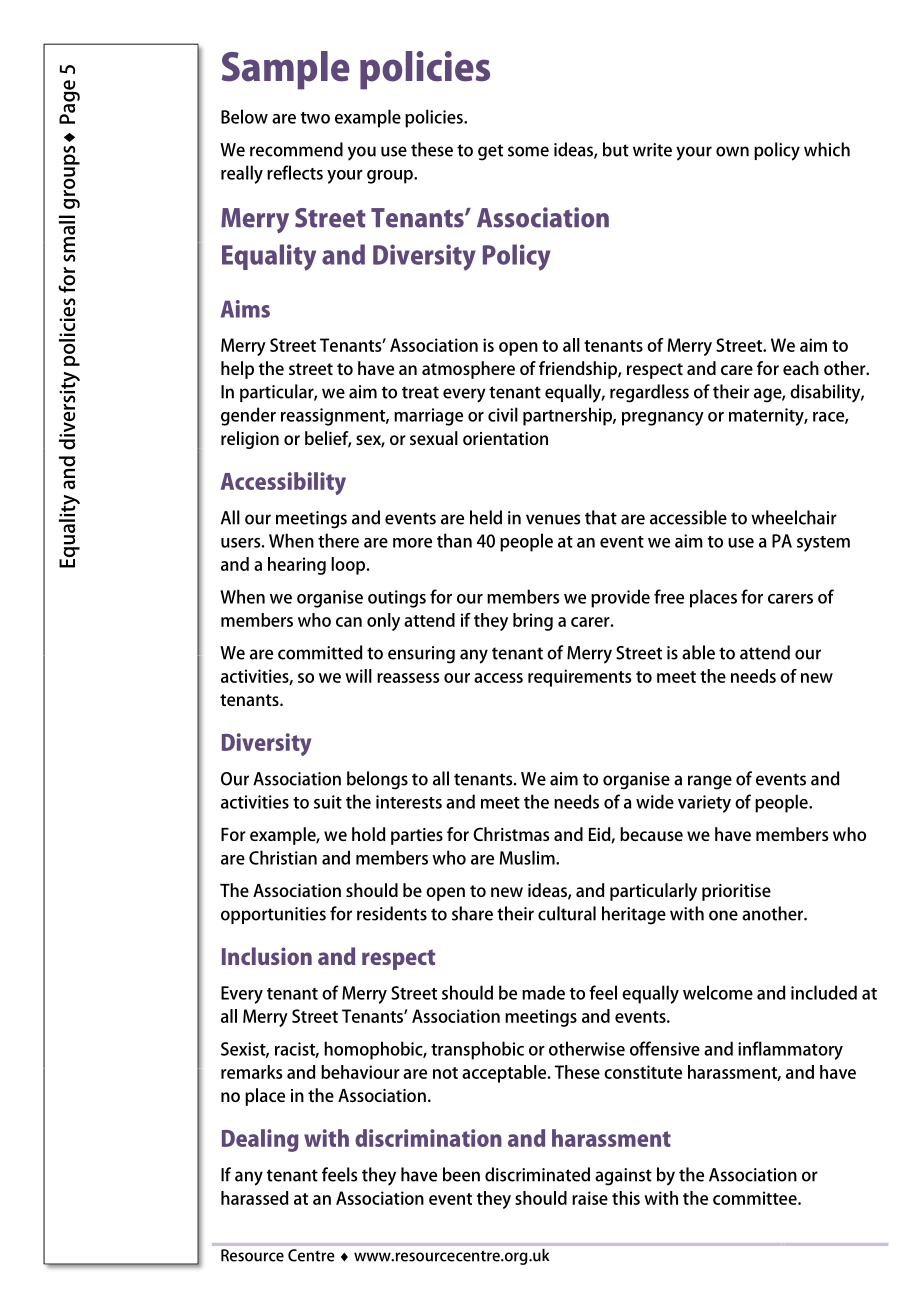 The width and height of the screenshot is (924, 1308). Describe the element at coordinates (320, 652) in the screenshot. I see `committed` at that location.
